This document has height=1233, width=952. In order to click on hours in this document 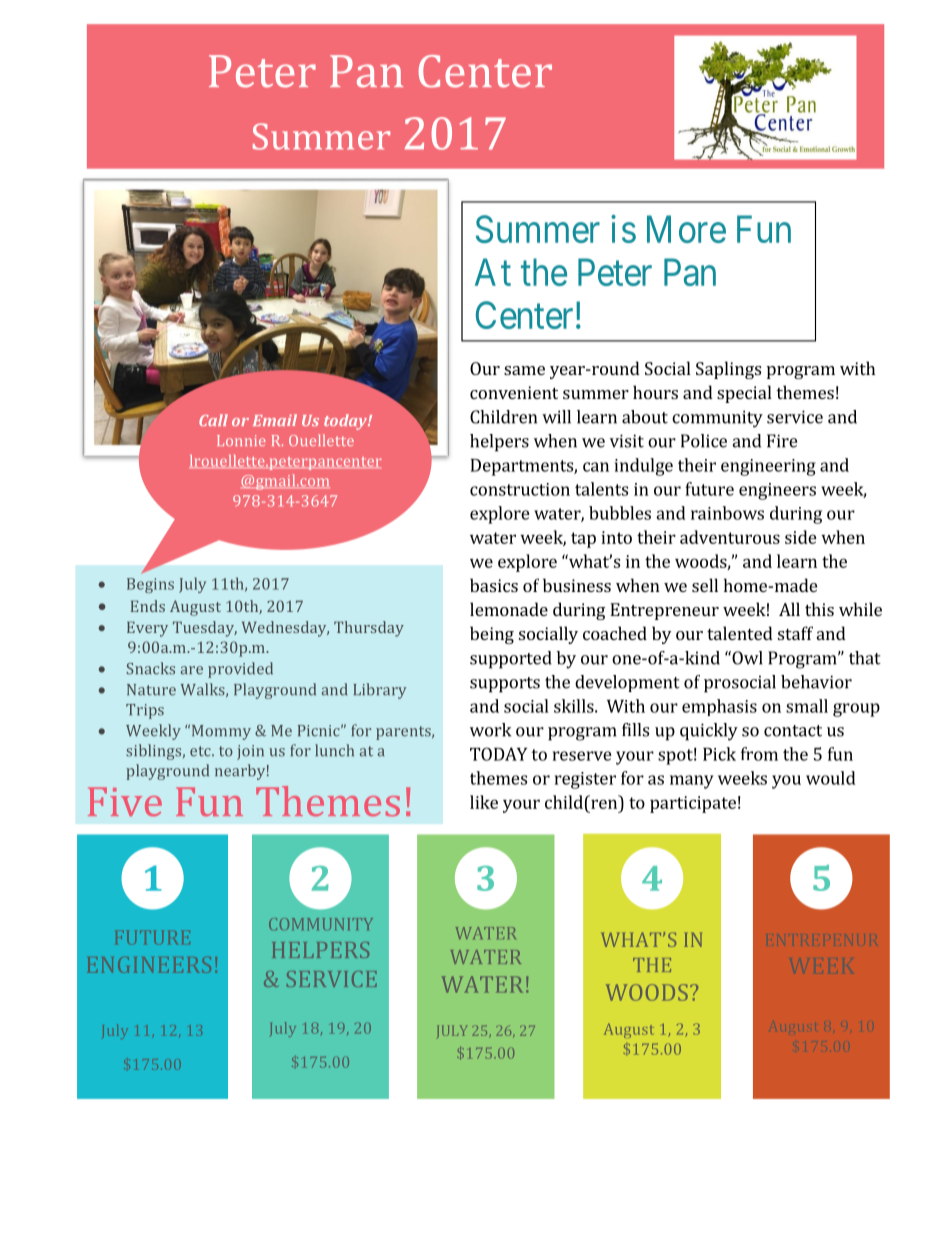, I will do `click(655, 392)`.
